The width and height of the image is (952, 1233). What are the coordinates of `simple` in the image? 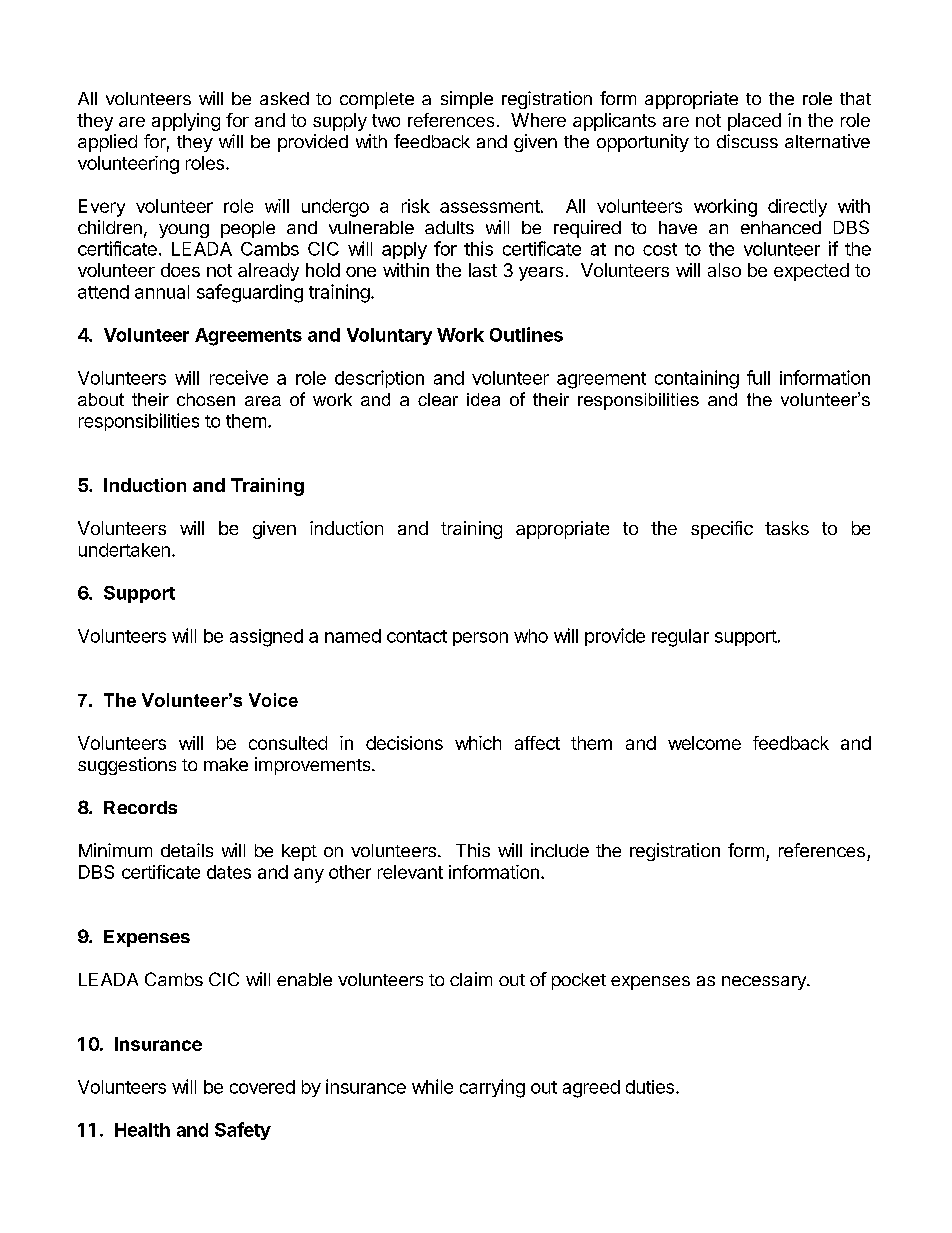 It's located at (467, 100).
